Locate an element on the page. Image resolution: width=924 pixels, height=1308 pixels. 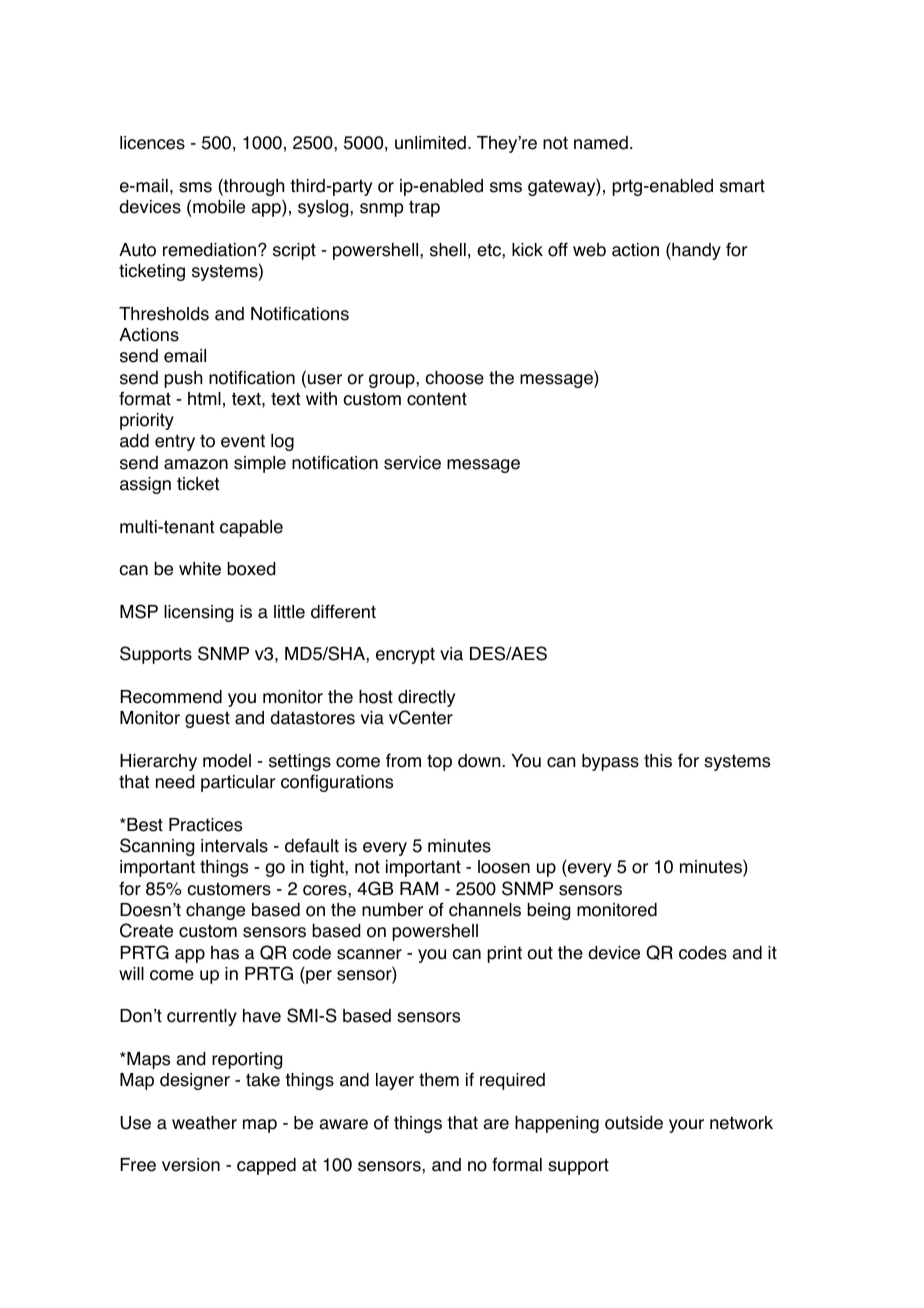
choose is located at coordinates (454, 378).
